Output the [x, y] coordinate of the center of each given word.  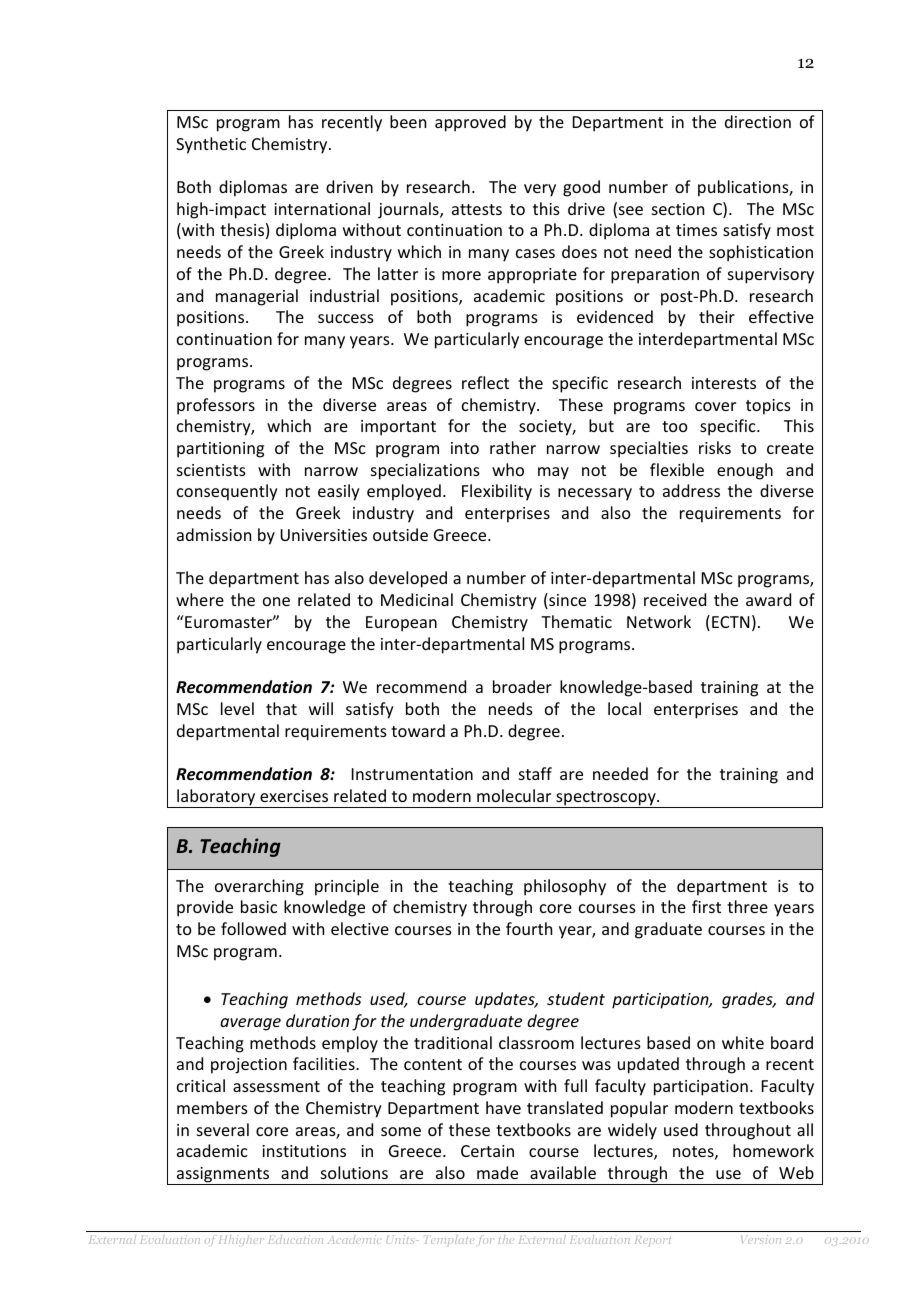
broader [522, 686]
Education [295, 1239]
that [281, 708]
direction [758, 121]
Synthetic [211, 145]
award [768, 599]
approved [470, 123]
